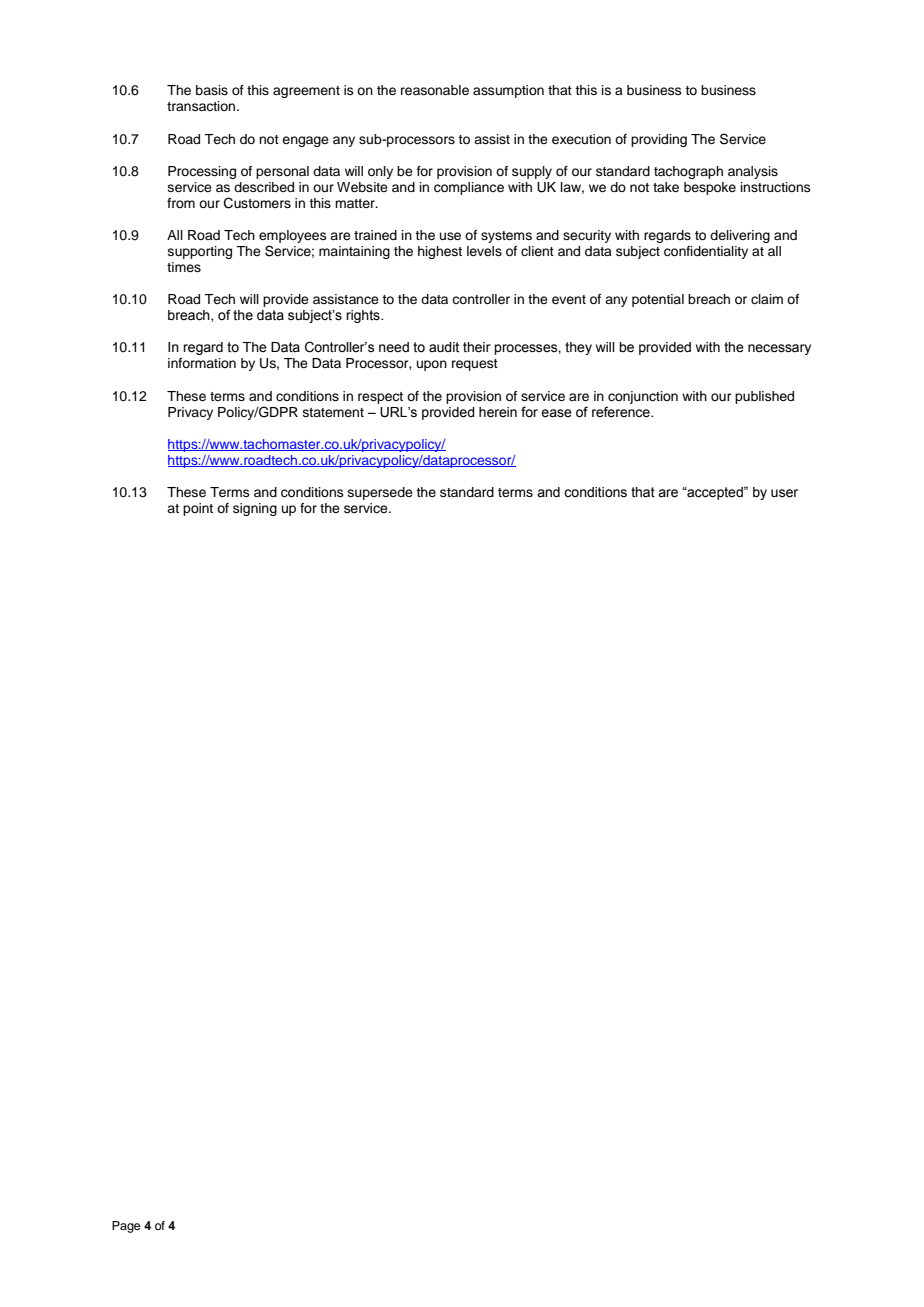 The image size is (924, 1307). What do you see at coordinates (764, 397) in the document?
I see `published` at bounding box center [764, 397].
